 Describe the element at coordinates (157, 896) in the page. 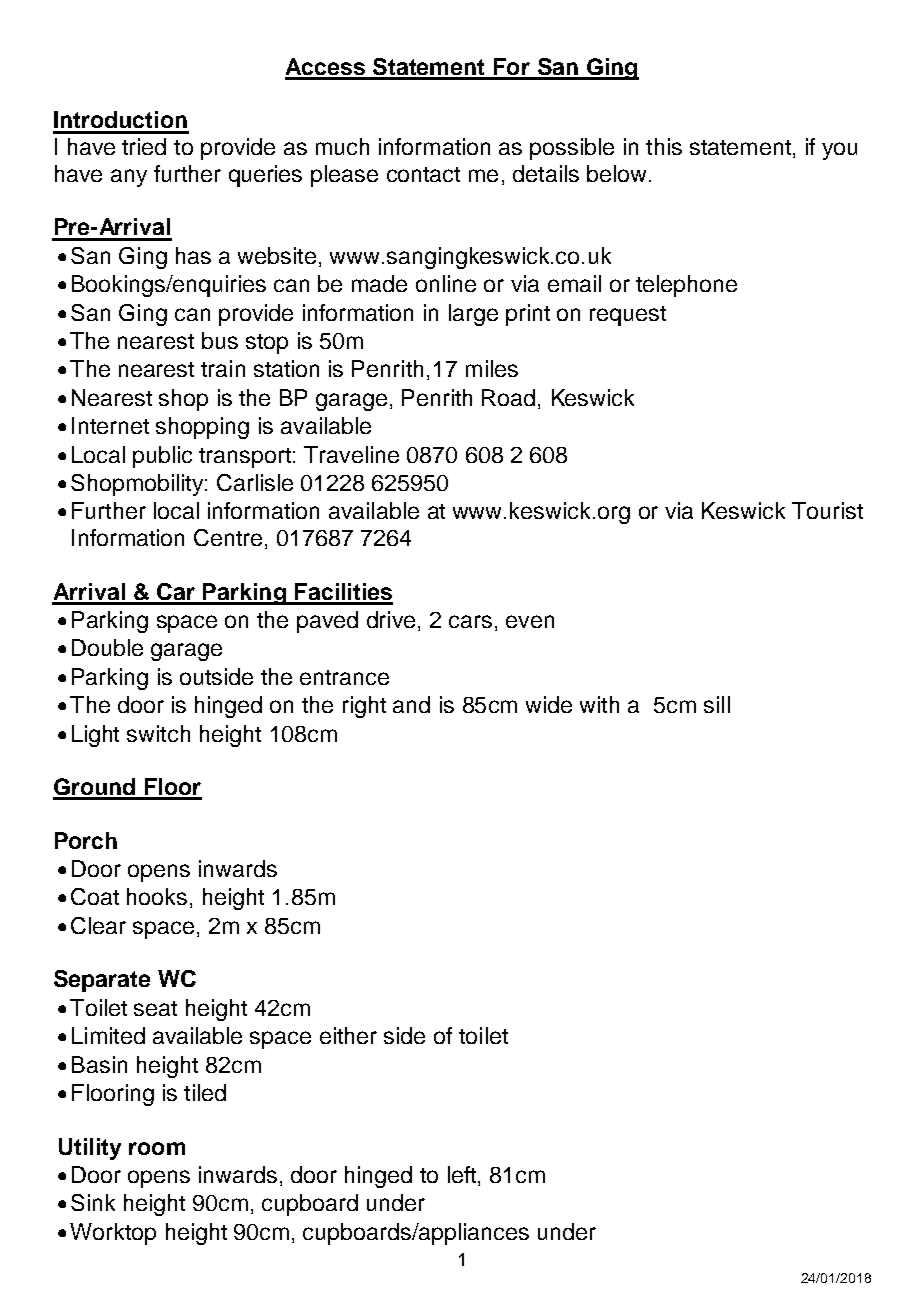

I see `hooks` at that location.
